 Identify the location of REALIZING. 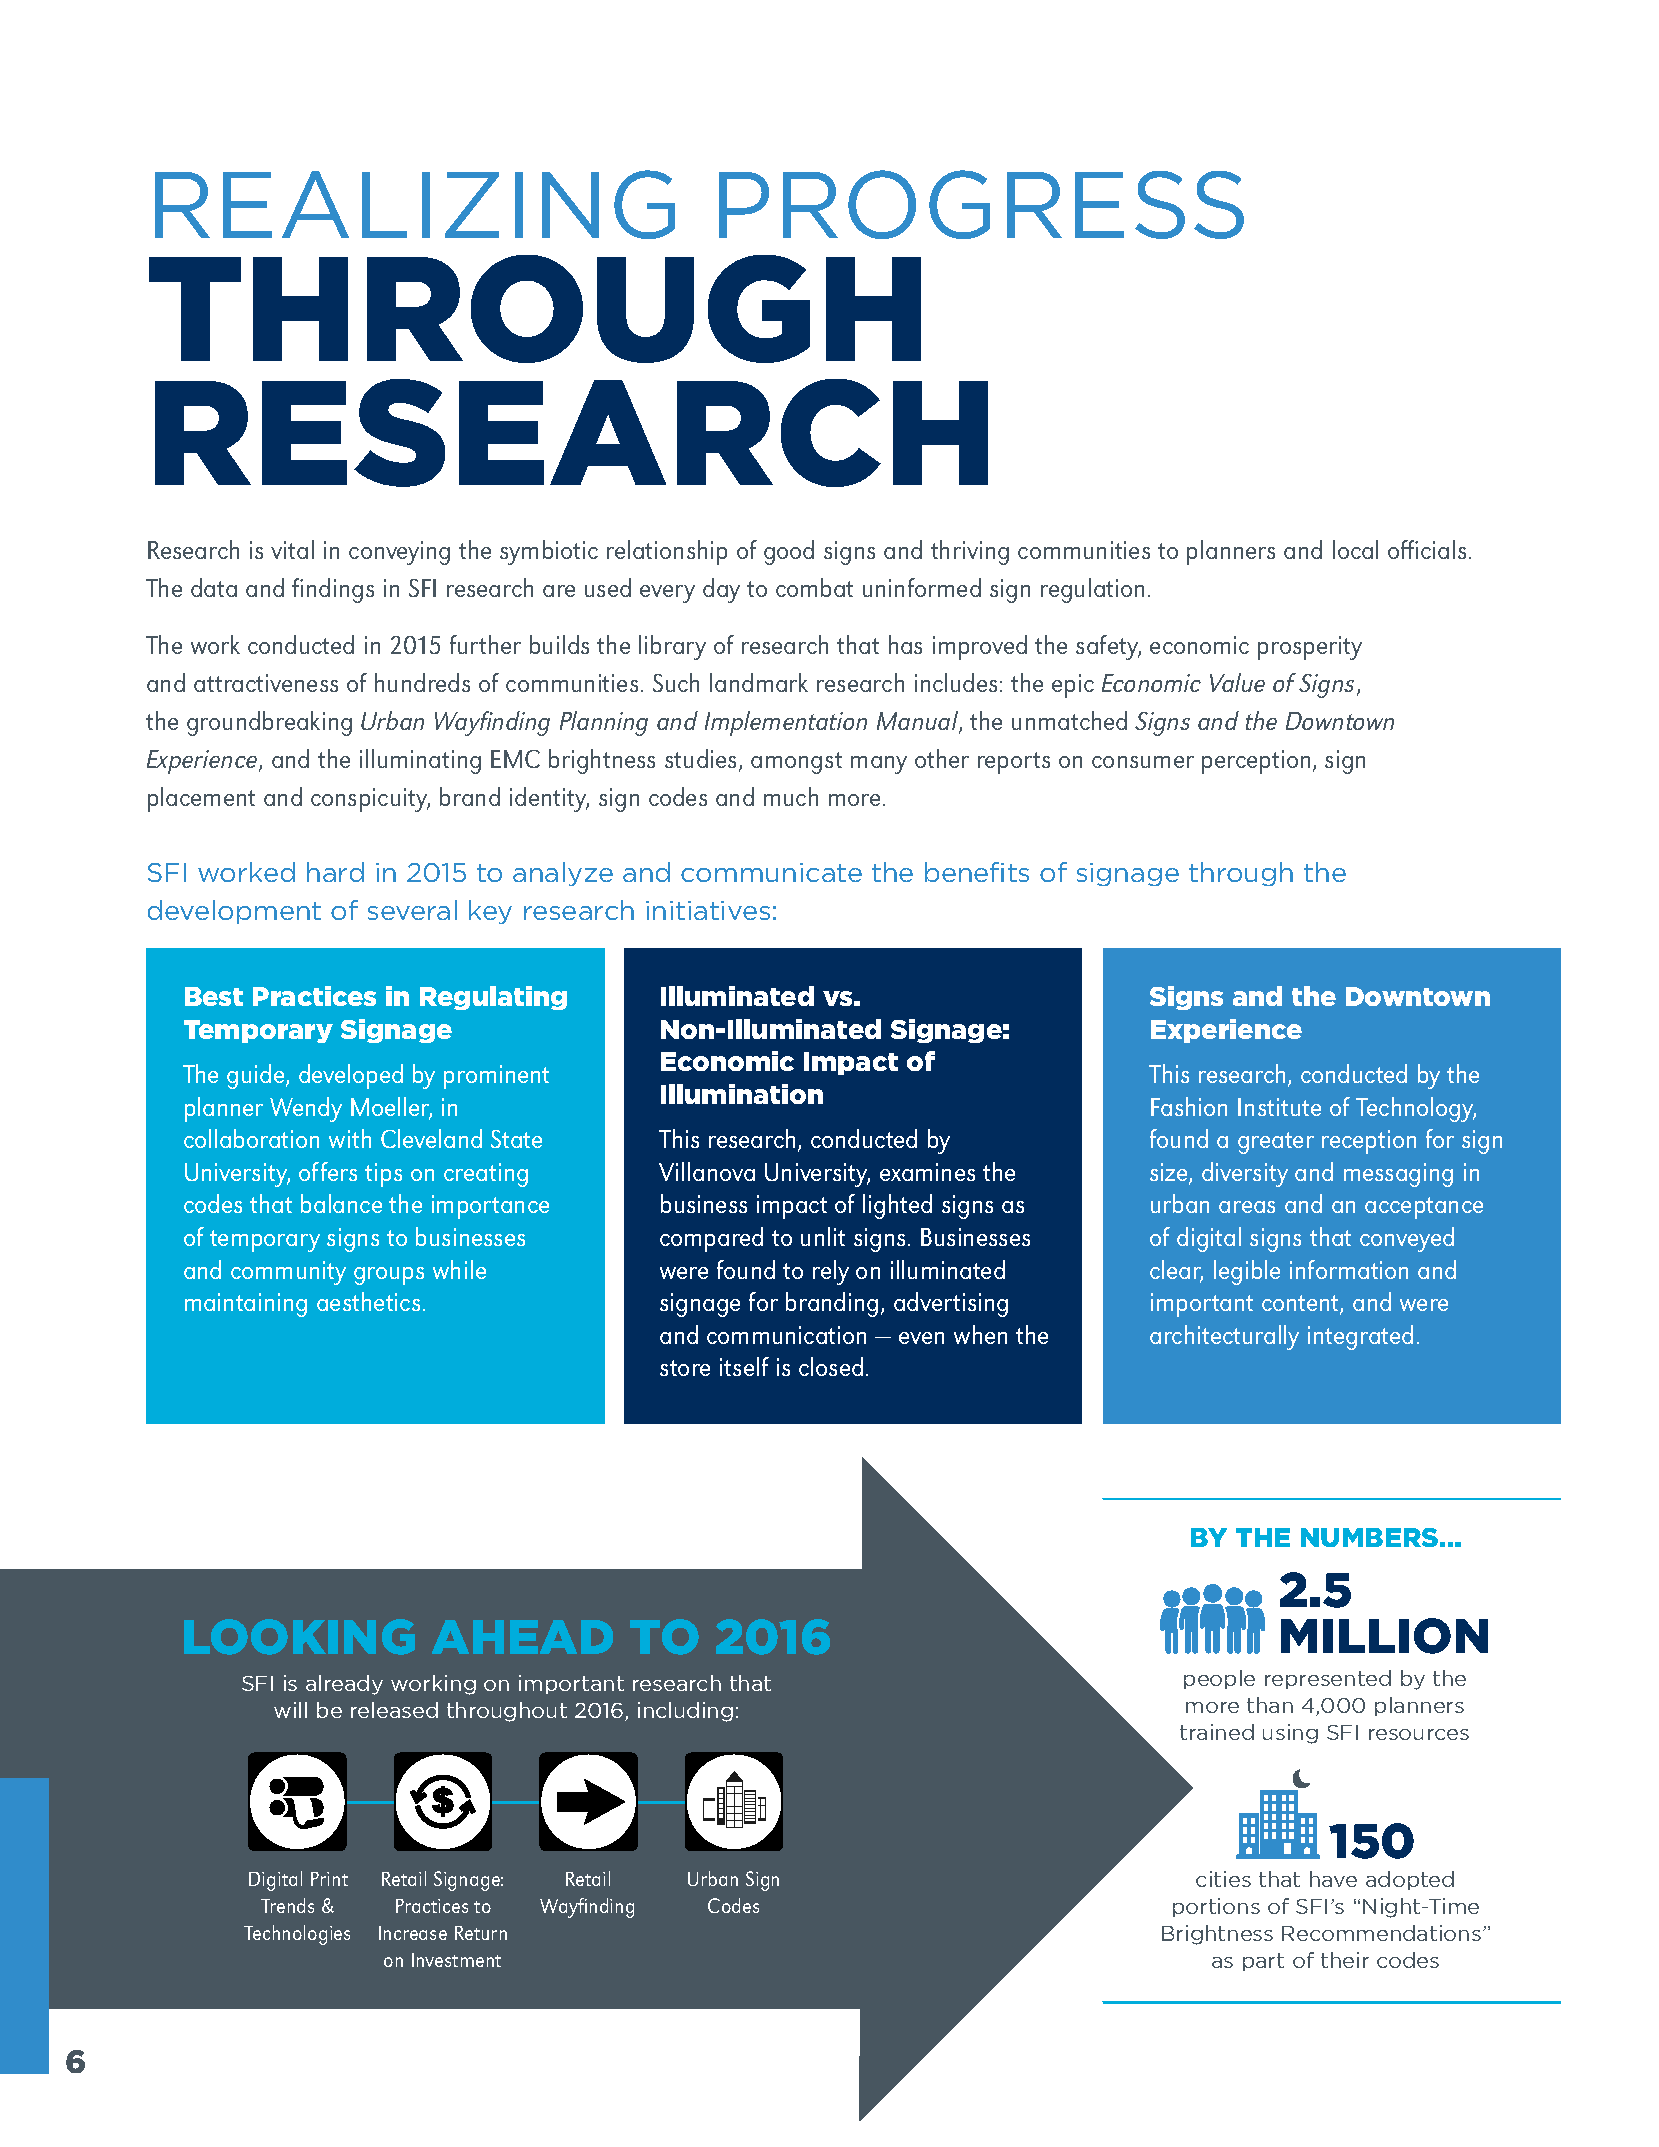
(415, 204).
